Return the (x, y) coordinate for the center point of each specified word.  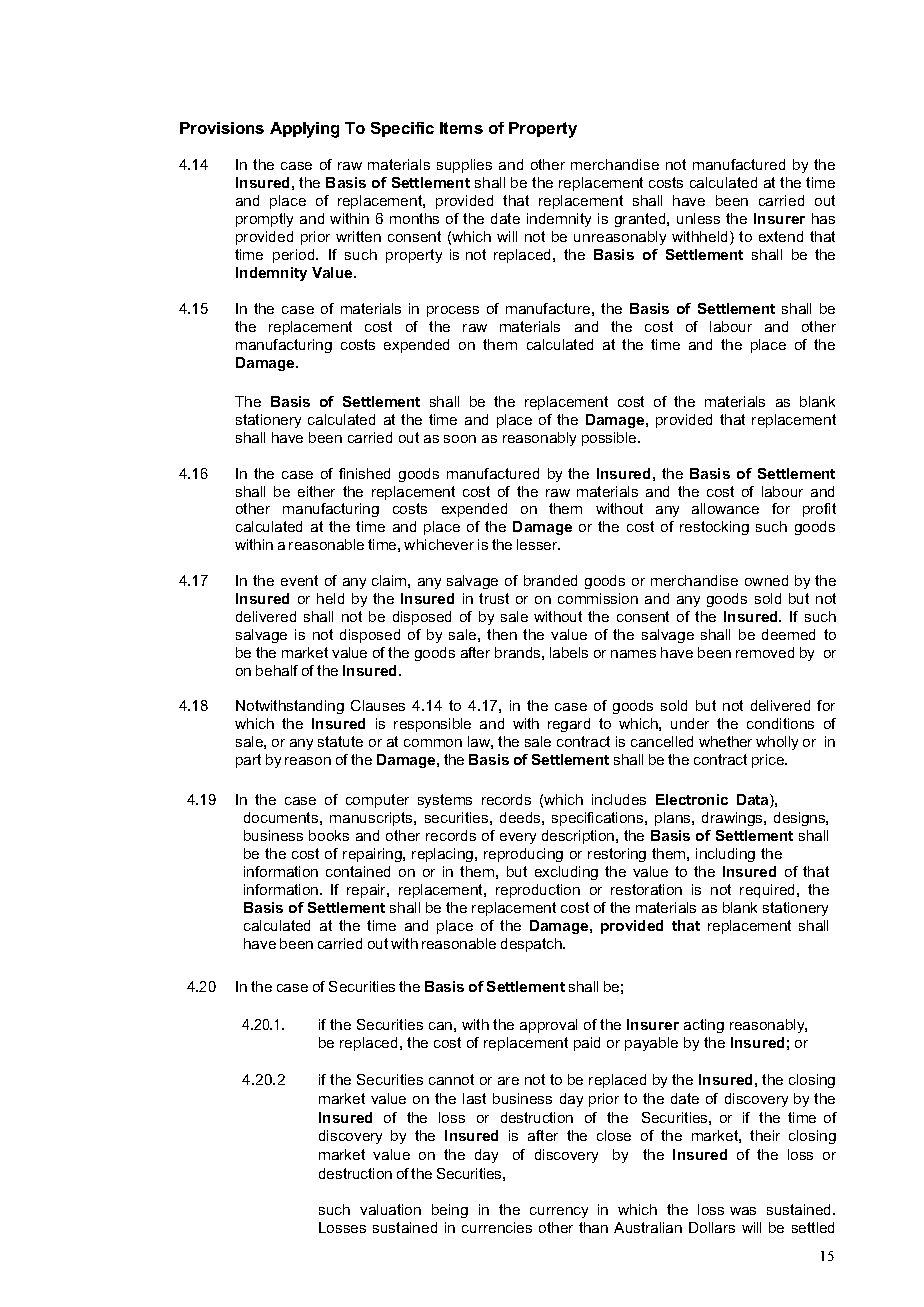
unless (698, 218)
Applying (304, 130)
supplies (464, 166)
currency (559, 1212)
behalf (277, 670)
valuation (390, 1209)
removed (765, 652)
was (743, 1211)
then (502, 634)
